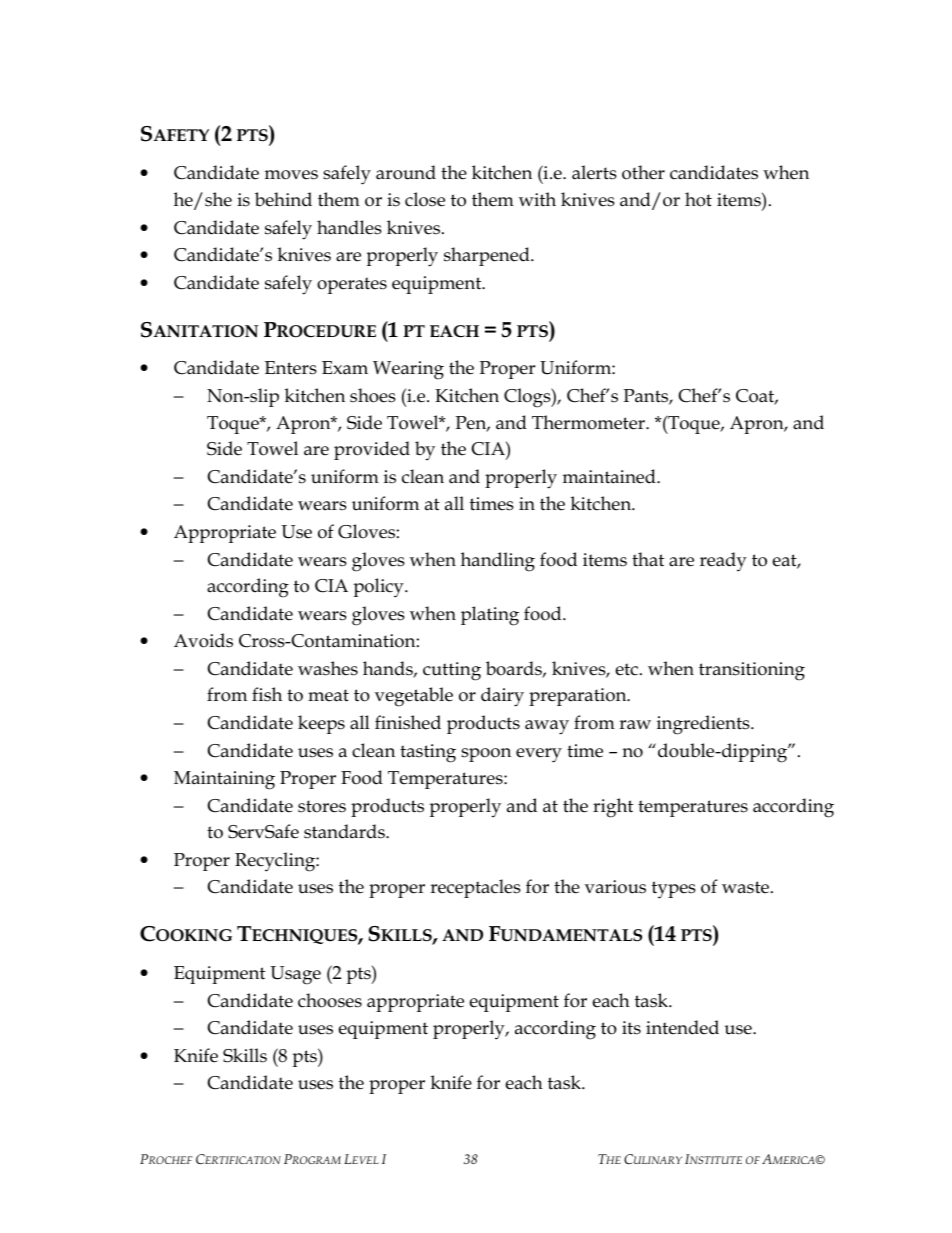 The image size is (952, 1233). I want to click on Usage, so click(295, 975).
